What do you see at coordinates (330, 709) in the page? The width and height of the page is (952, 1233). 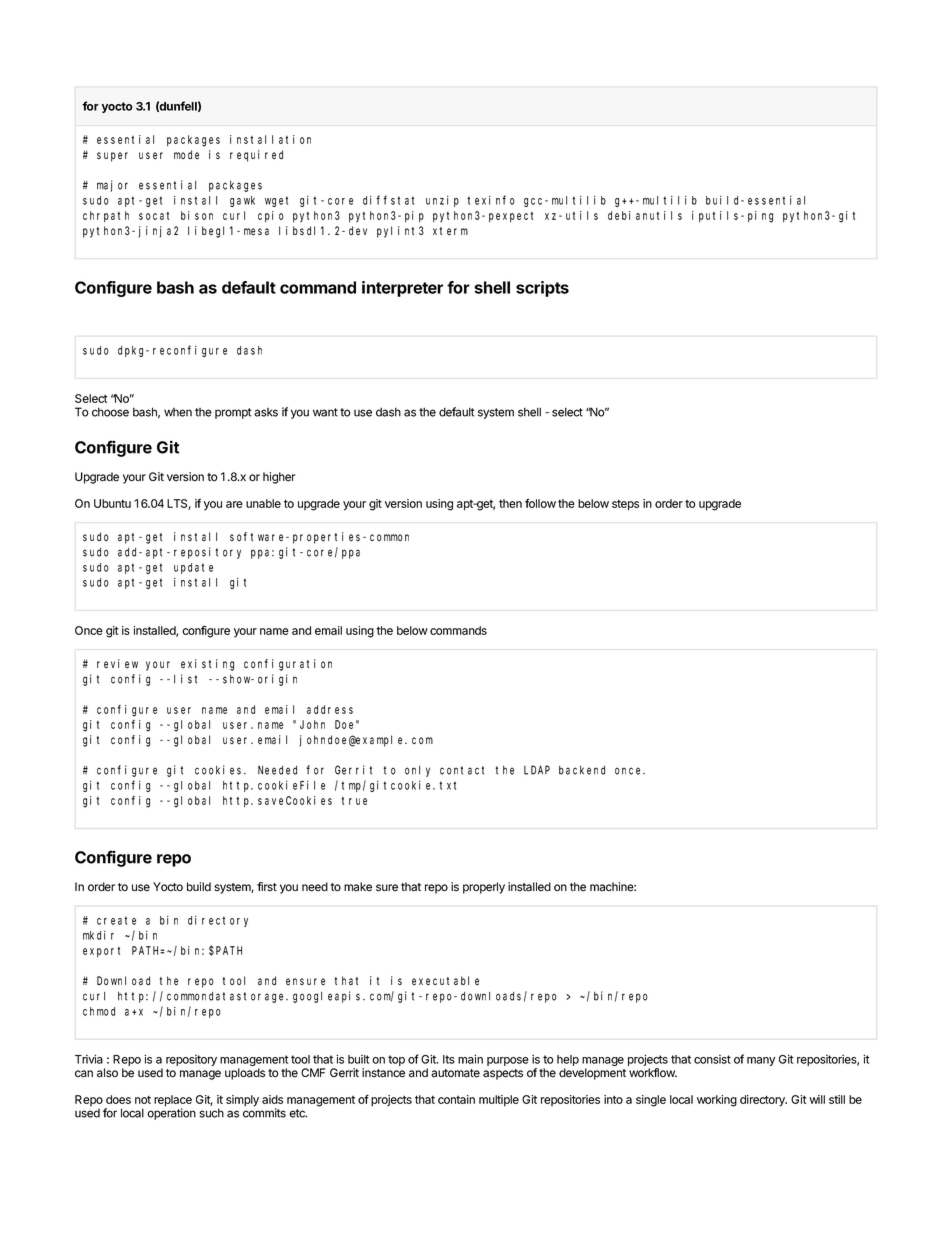 I see `address` at bounding box center [330, 709].
